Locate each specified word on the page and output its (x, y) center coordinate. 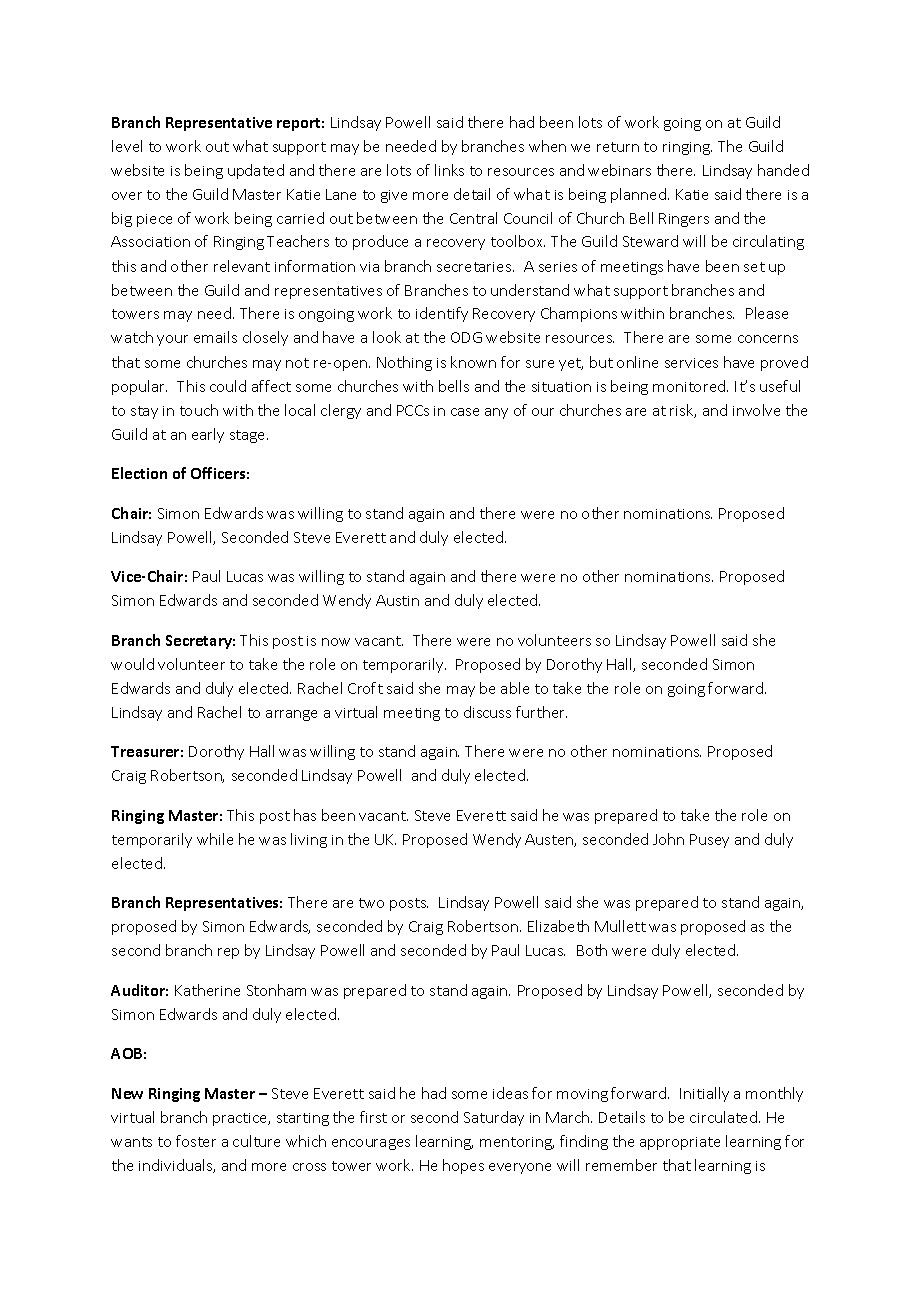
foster (196, 1141)
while (215, 839)
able (515, 688)
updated (256, 171)
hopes (463, 1166)
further (541, 712)
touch (199, 410)
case (465, 412)
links (449, 170)
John (668, 839)
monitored (690, 386)
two (371, 903)
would (132, 664)
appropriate (680, 1143)
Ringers (684, 220)
